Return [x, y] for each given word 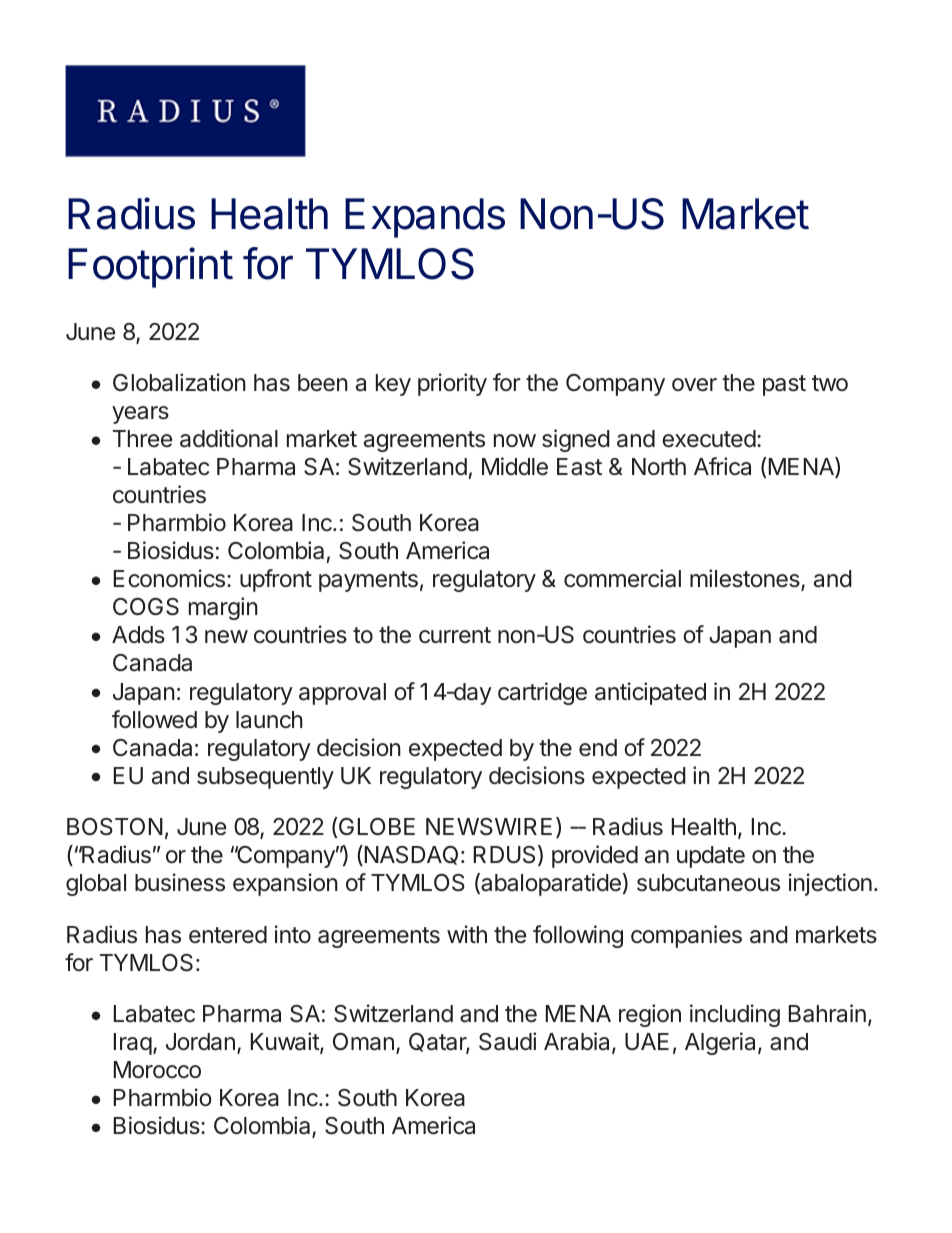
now [515, 440]
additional [229, 438]
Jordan [200, 1042]
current [455, 635]
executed [709, 439]
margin [223, 608]
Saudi [507, 1041]
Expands [425, 218]
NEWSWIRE [489, 827]
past [784, 385]
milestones [746, 580]
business [180, 882]
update [711, 857]
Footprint [150, 267]
